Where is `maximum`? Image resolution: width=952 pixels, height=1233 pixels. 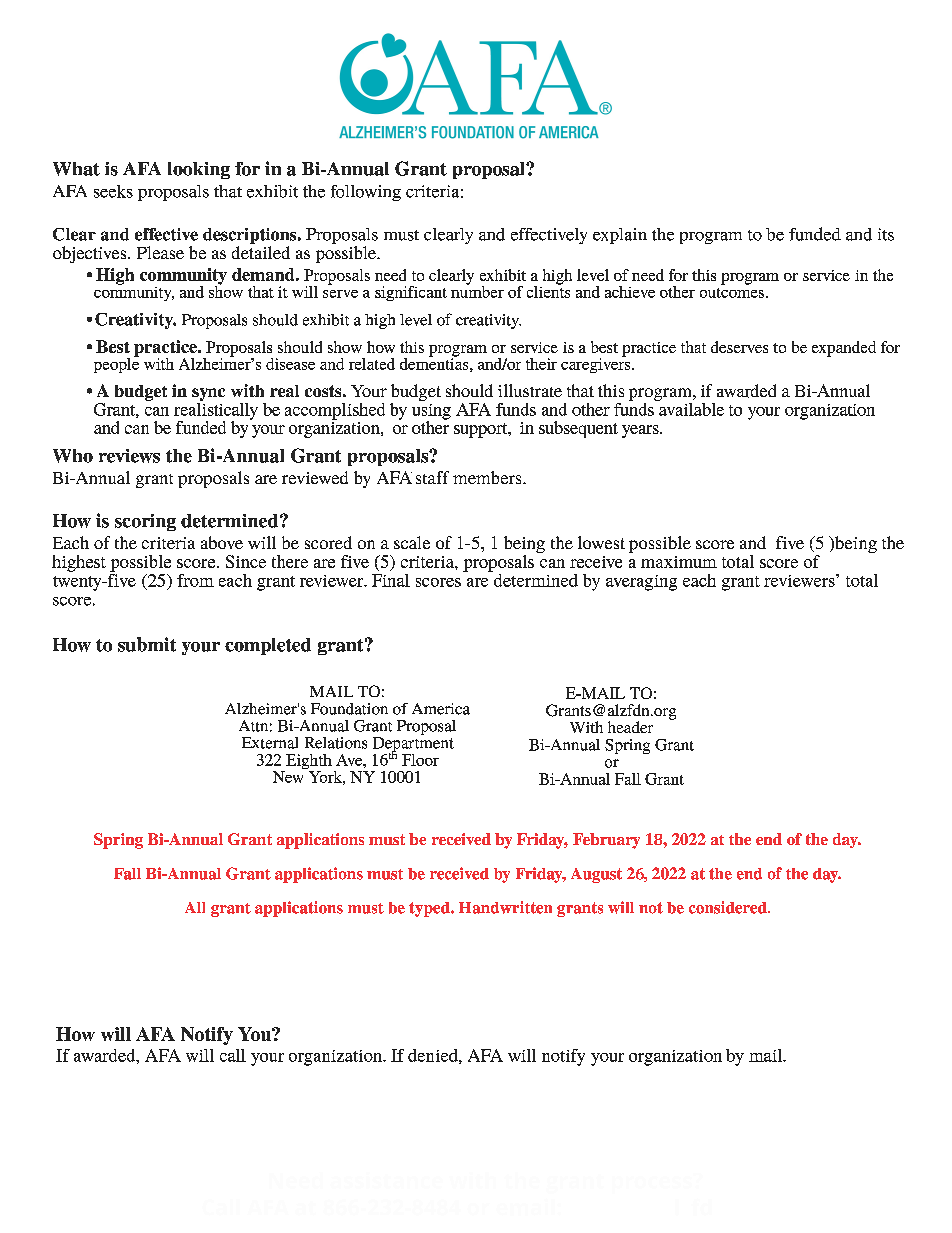
maximum is located at coordinates (679, 562).
